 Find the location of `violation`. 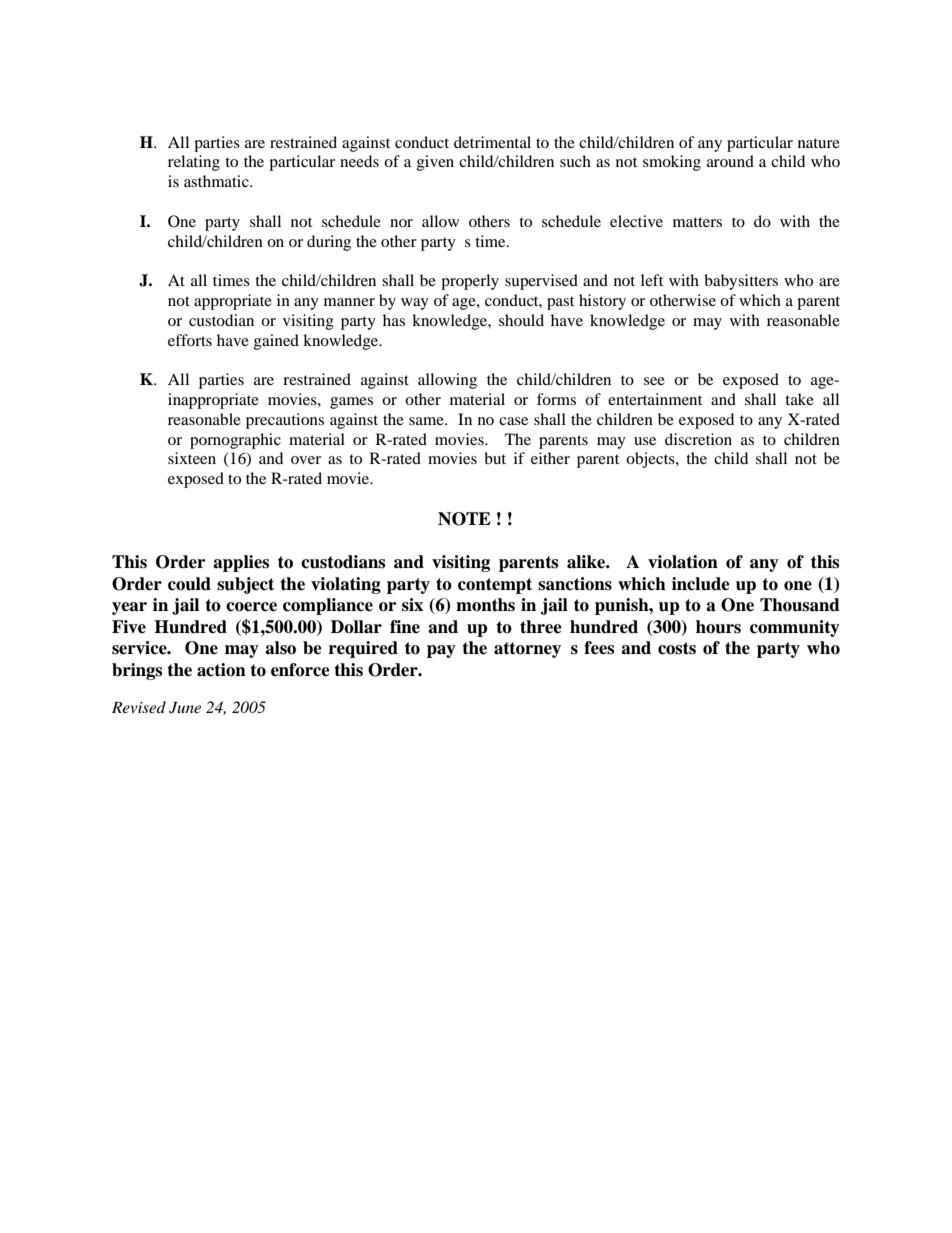

violation is located at coordinates (683, 562).
